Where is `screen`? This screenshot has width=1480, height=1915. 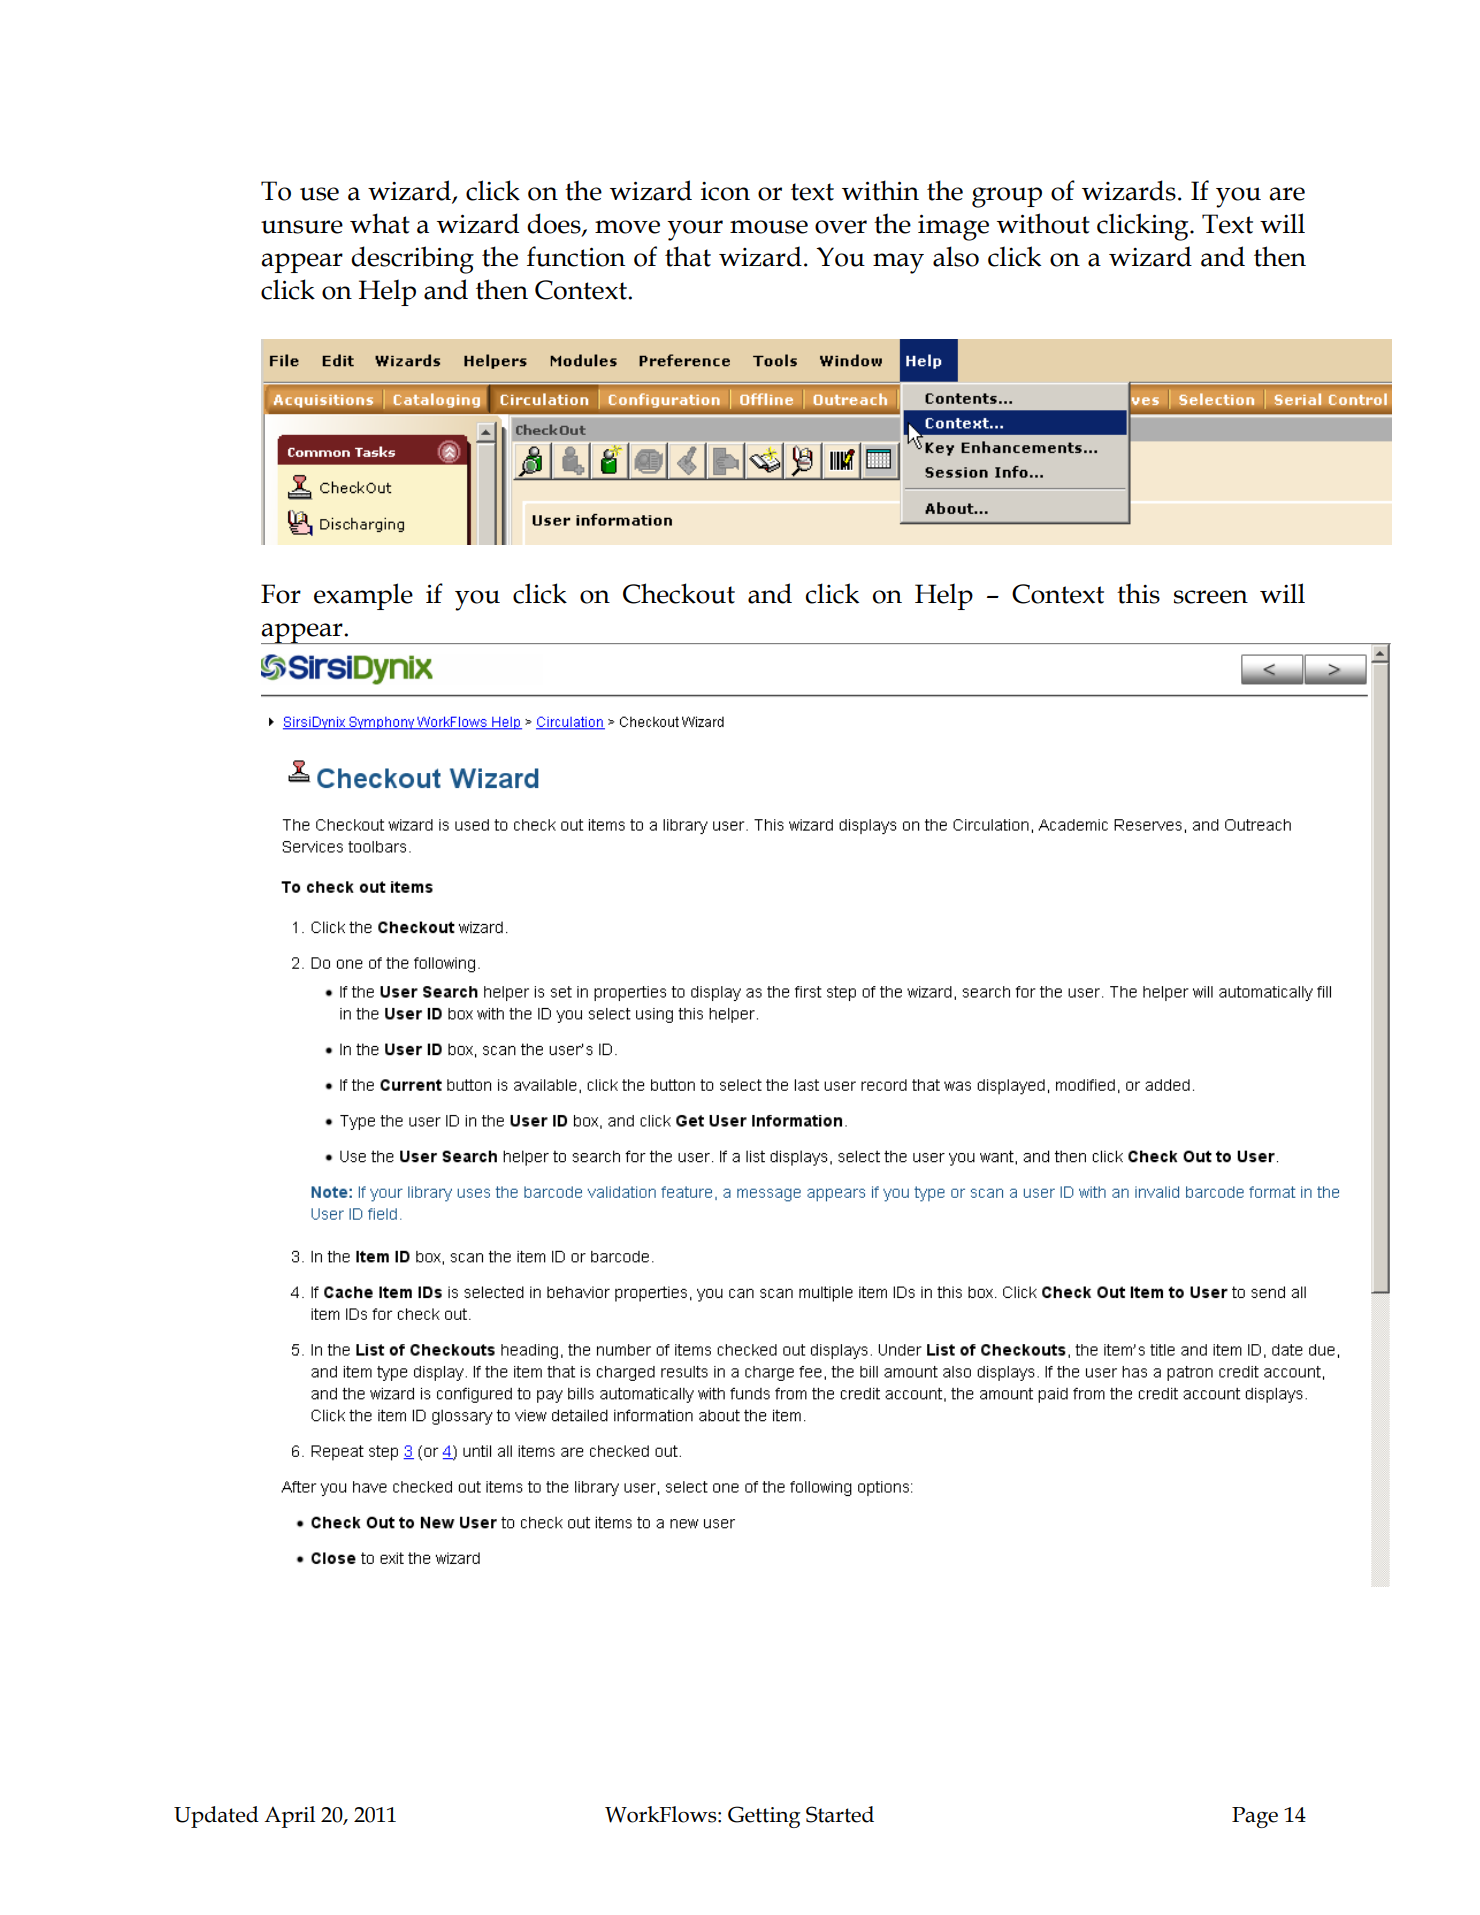 screen is located at coordinates (1211, 597).
